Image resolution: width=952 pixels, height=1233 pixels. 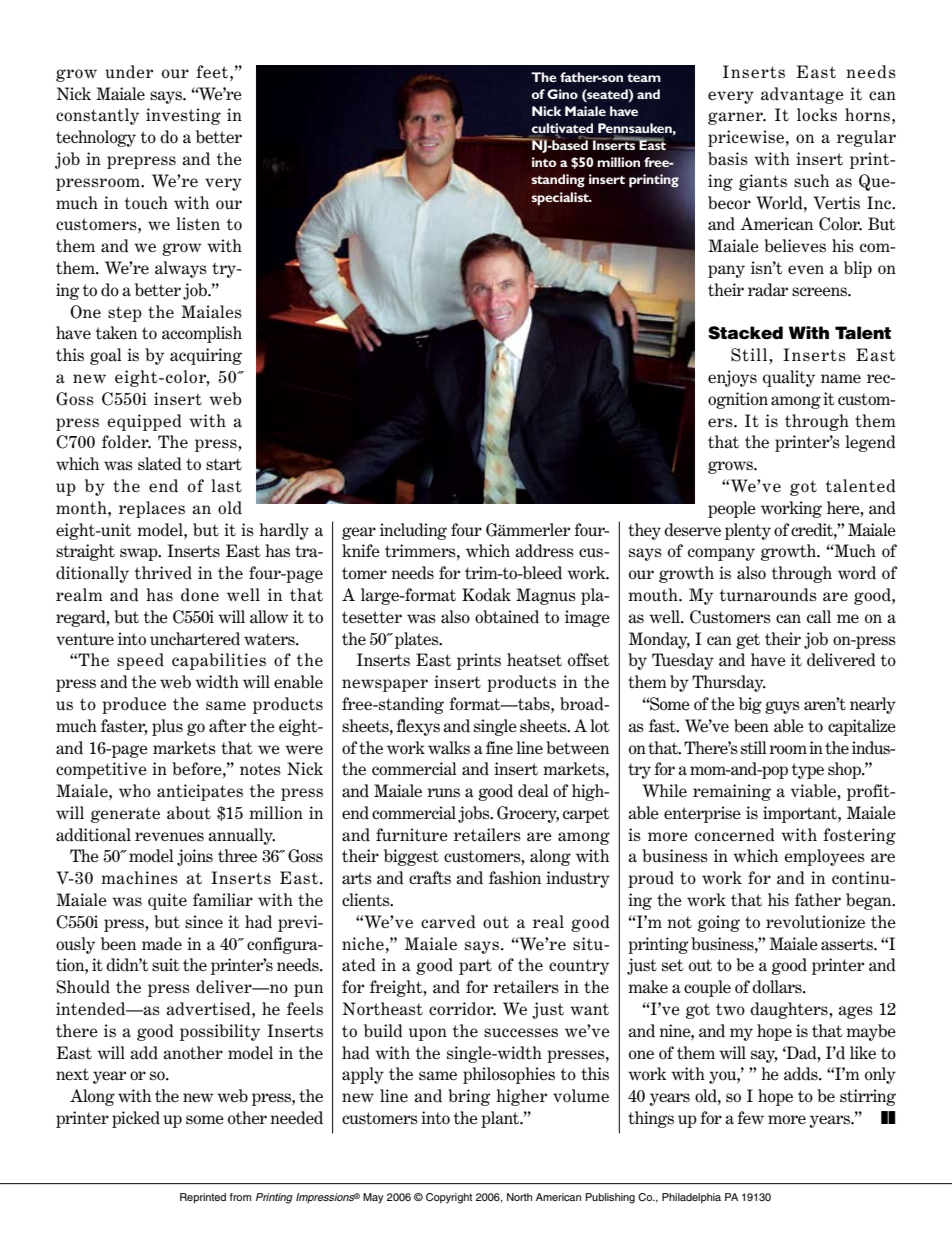 What do you see at coordinates (183, 116) in the screenshot?
I see `investing` at bounding box center [183, 116].
